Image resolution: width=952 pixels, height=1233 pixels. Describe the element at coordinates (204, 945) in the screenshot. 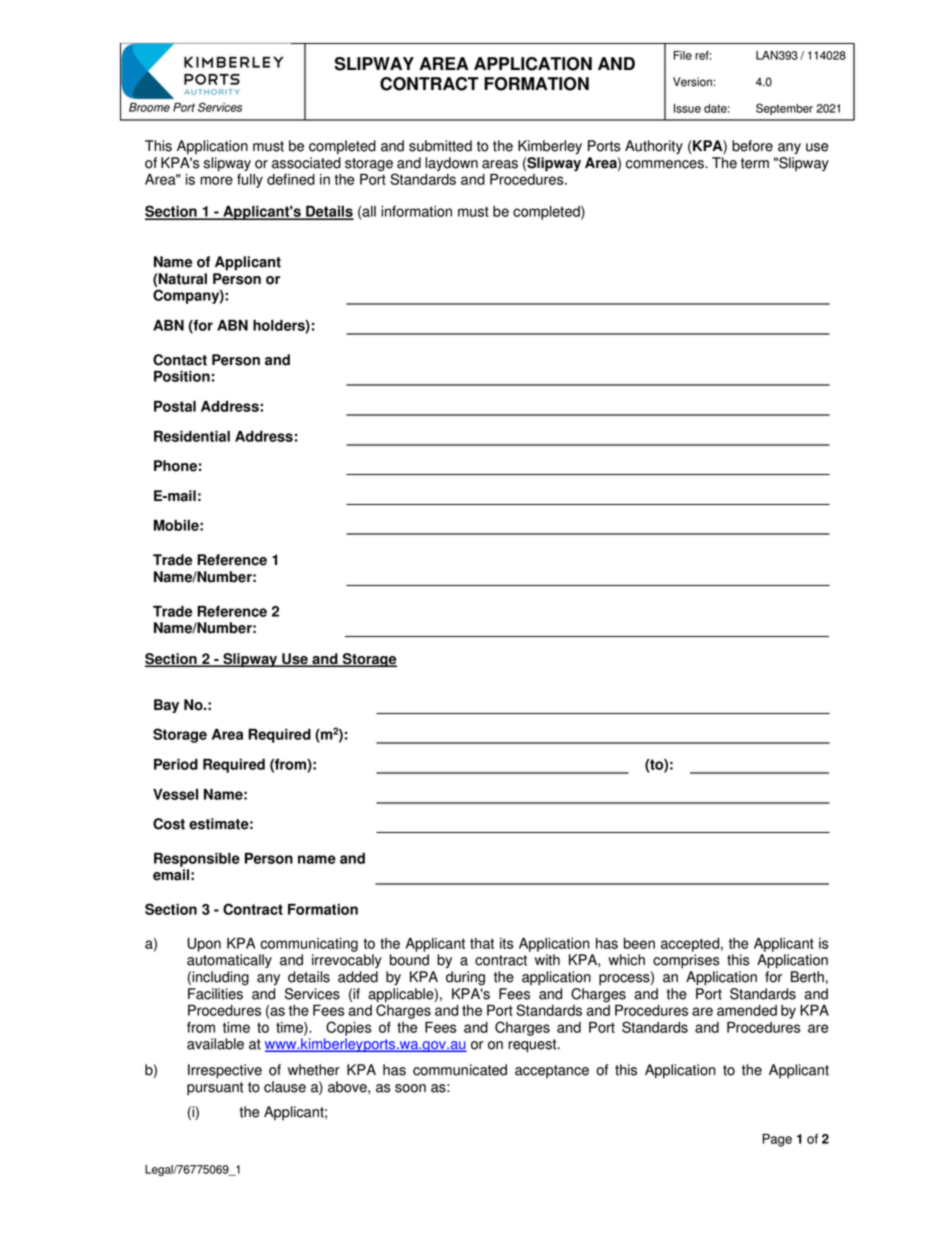

I see `Upon` at that location.
